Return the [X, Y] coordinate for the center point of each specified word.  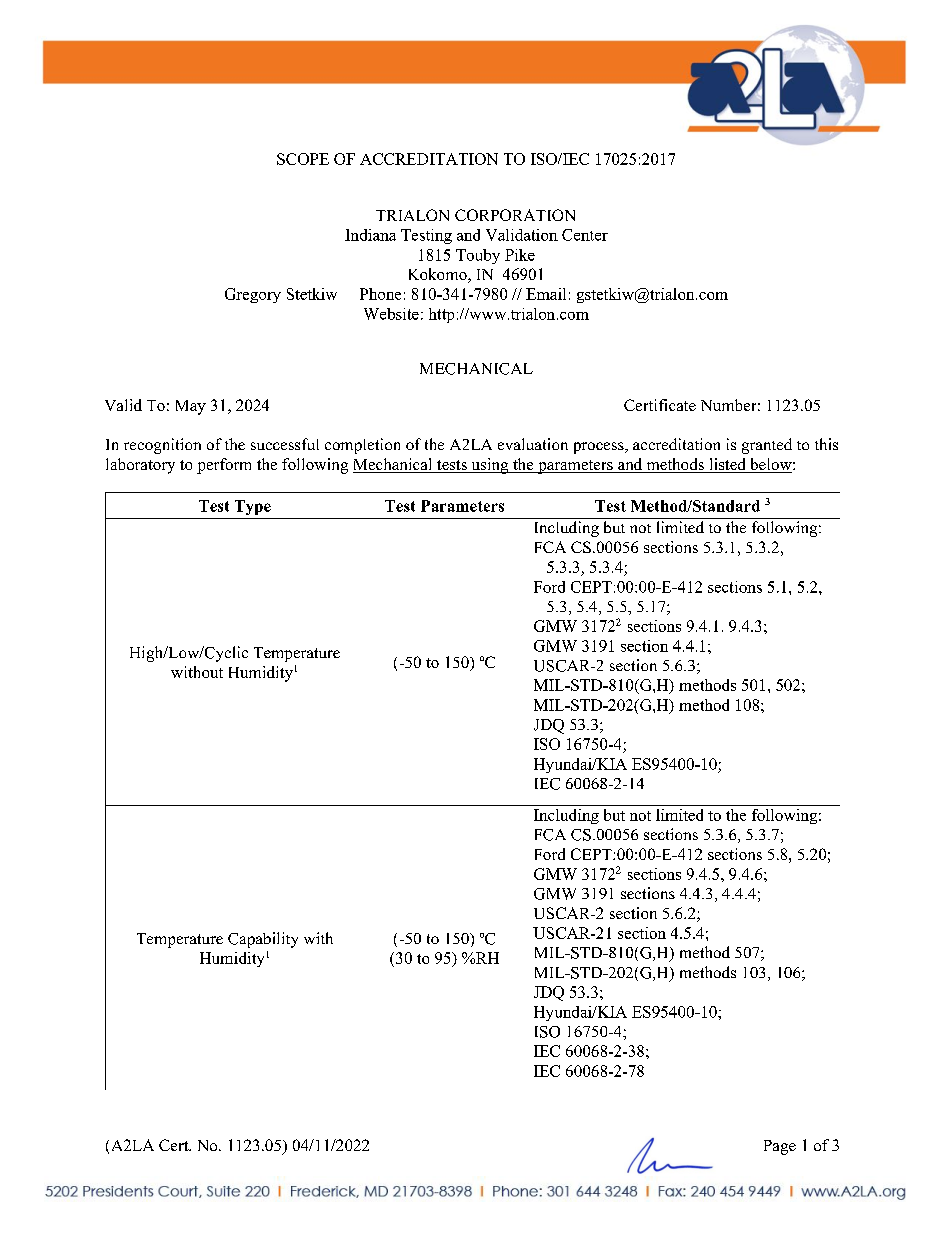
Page [780, 1147]
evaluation [533, 444]
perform [224, 466]
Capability [263, 940]
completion [362, 446]
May [191, 407]
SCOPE [303, 159]
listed [727, 465]
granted [767, 446]
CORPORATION [515, 215]
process [600, 448]
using [490, 466]
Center [585, 235]
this [826, 444]
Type [253, 507]
